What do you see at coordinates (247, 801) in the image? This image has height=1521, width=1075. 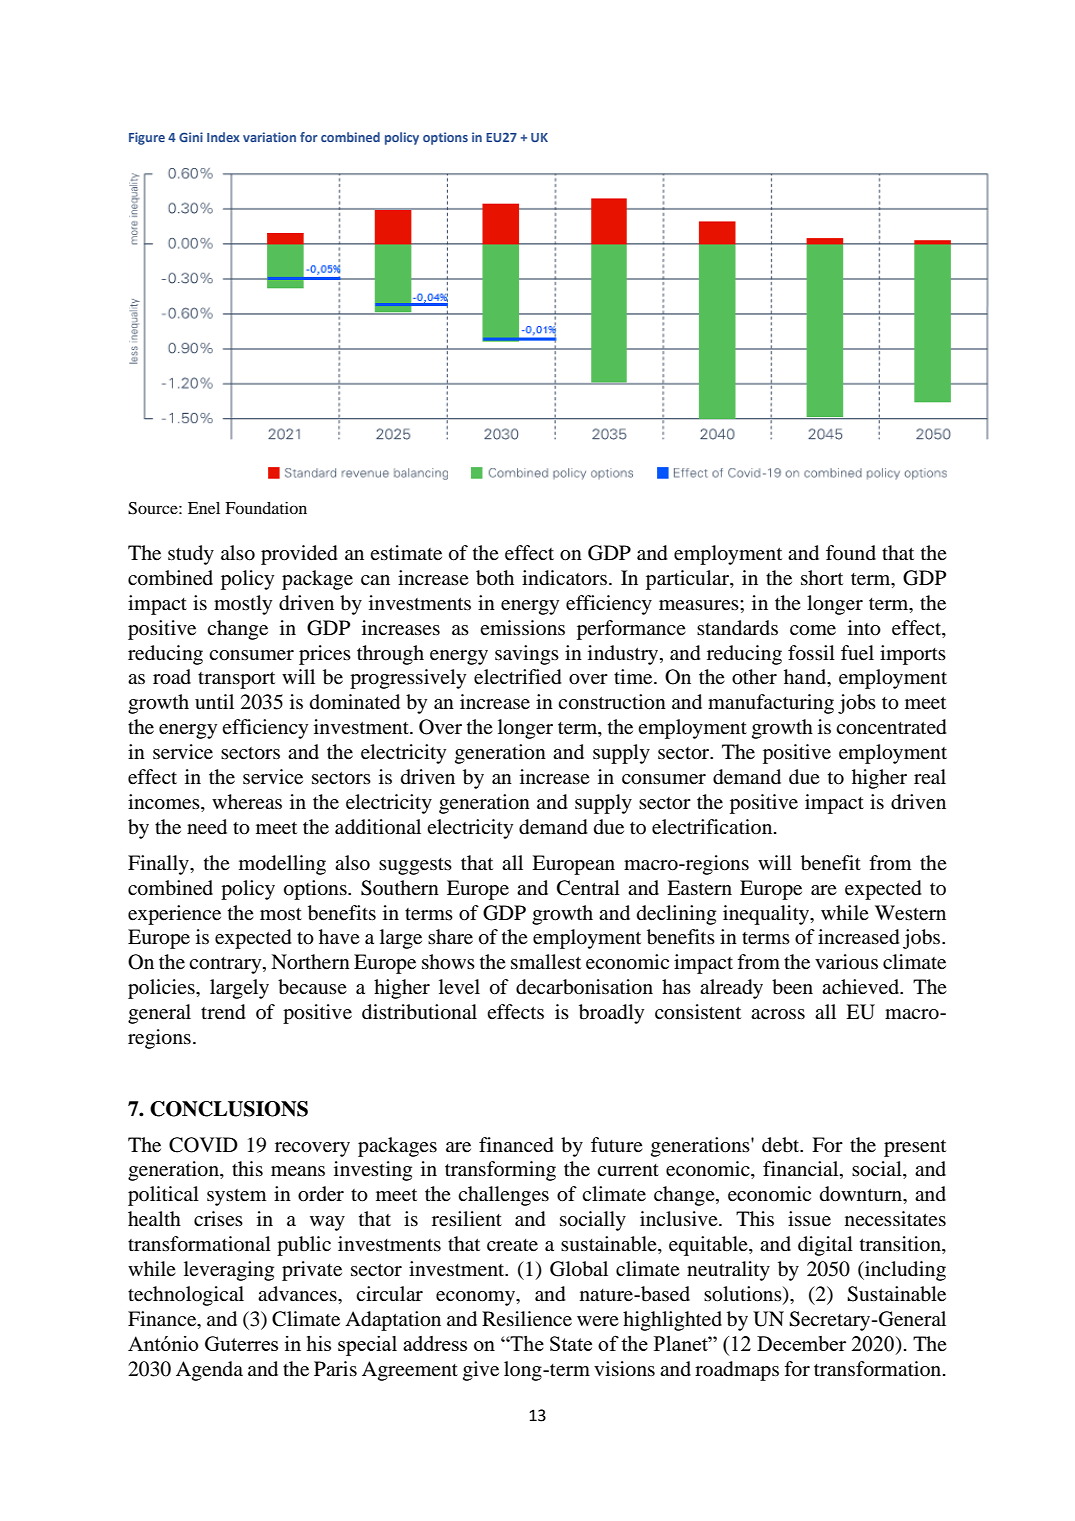 I see `whereas` at bounding box center [247, 801].
